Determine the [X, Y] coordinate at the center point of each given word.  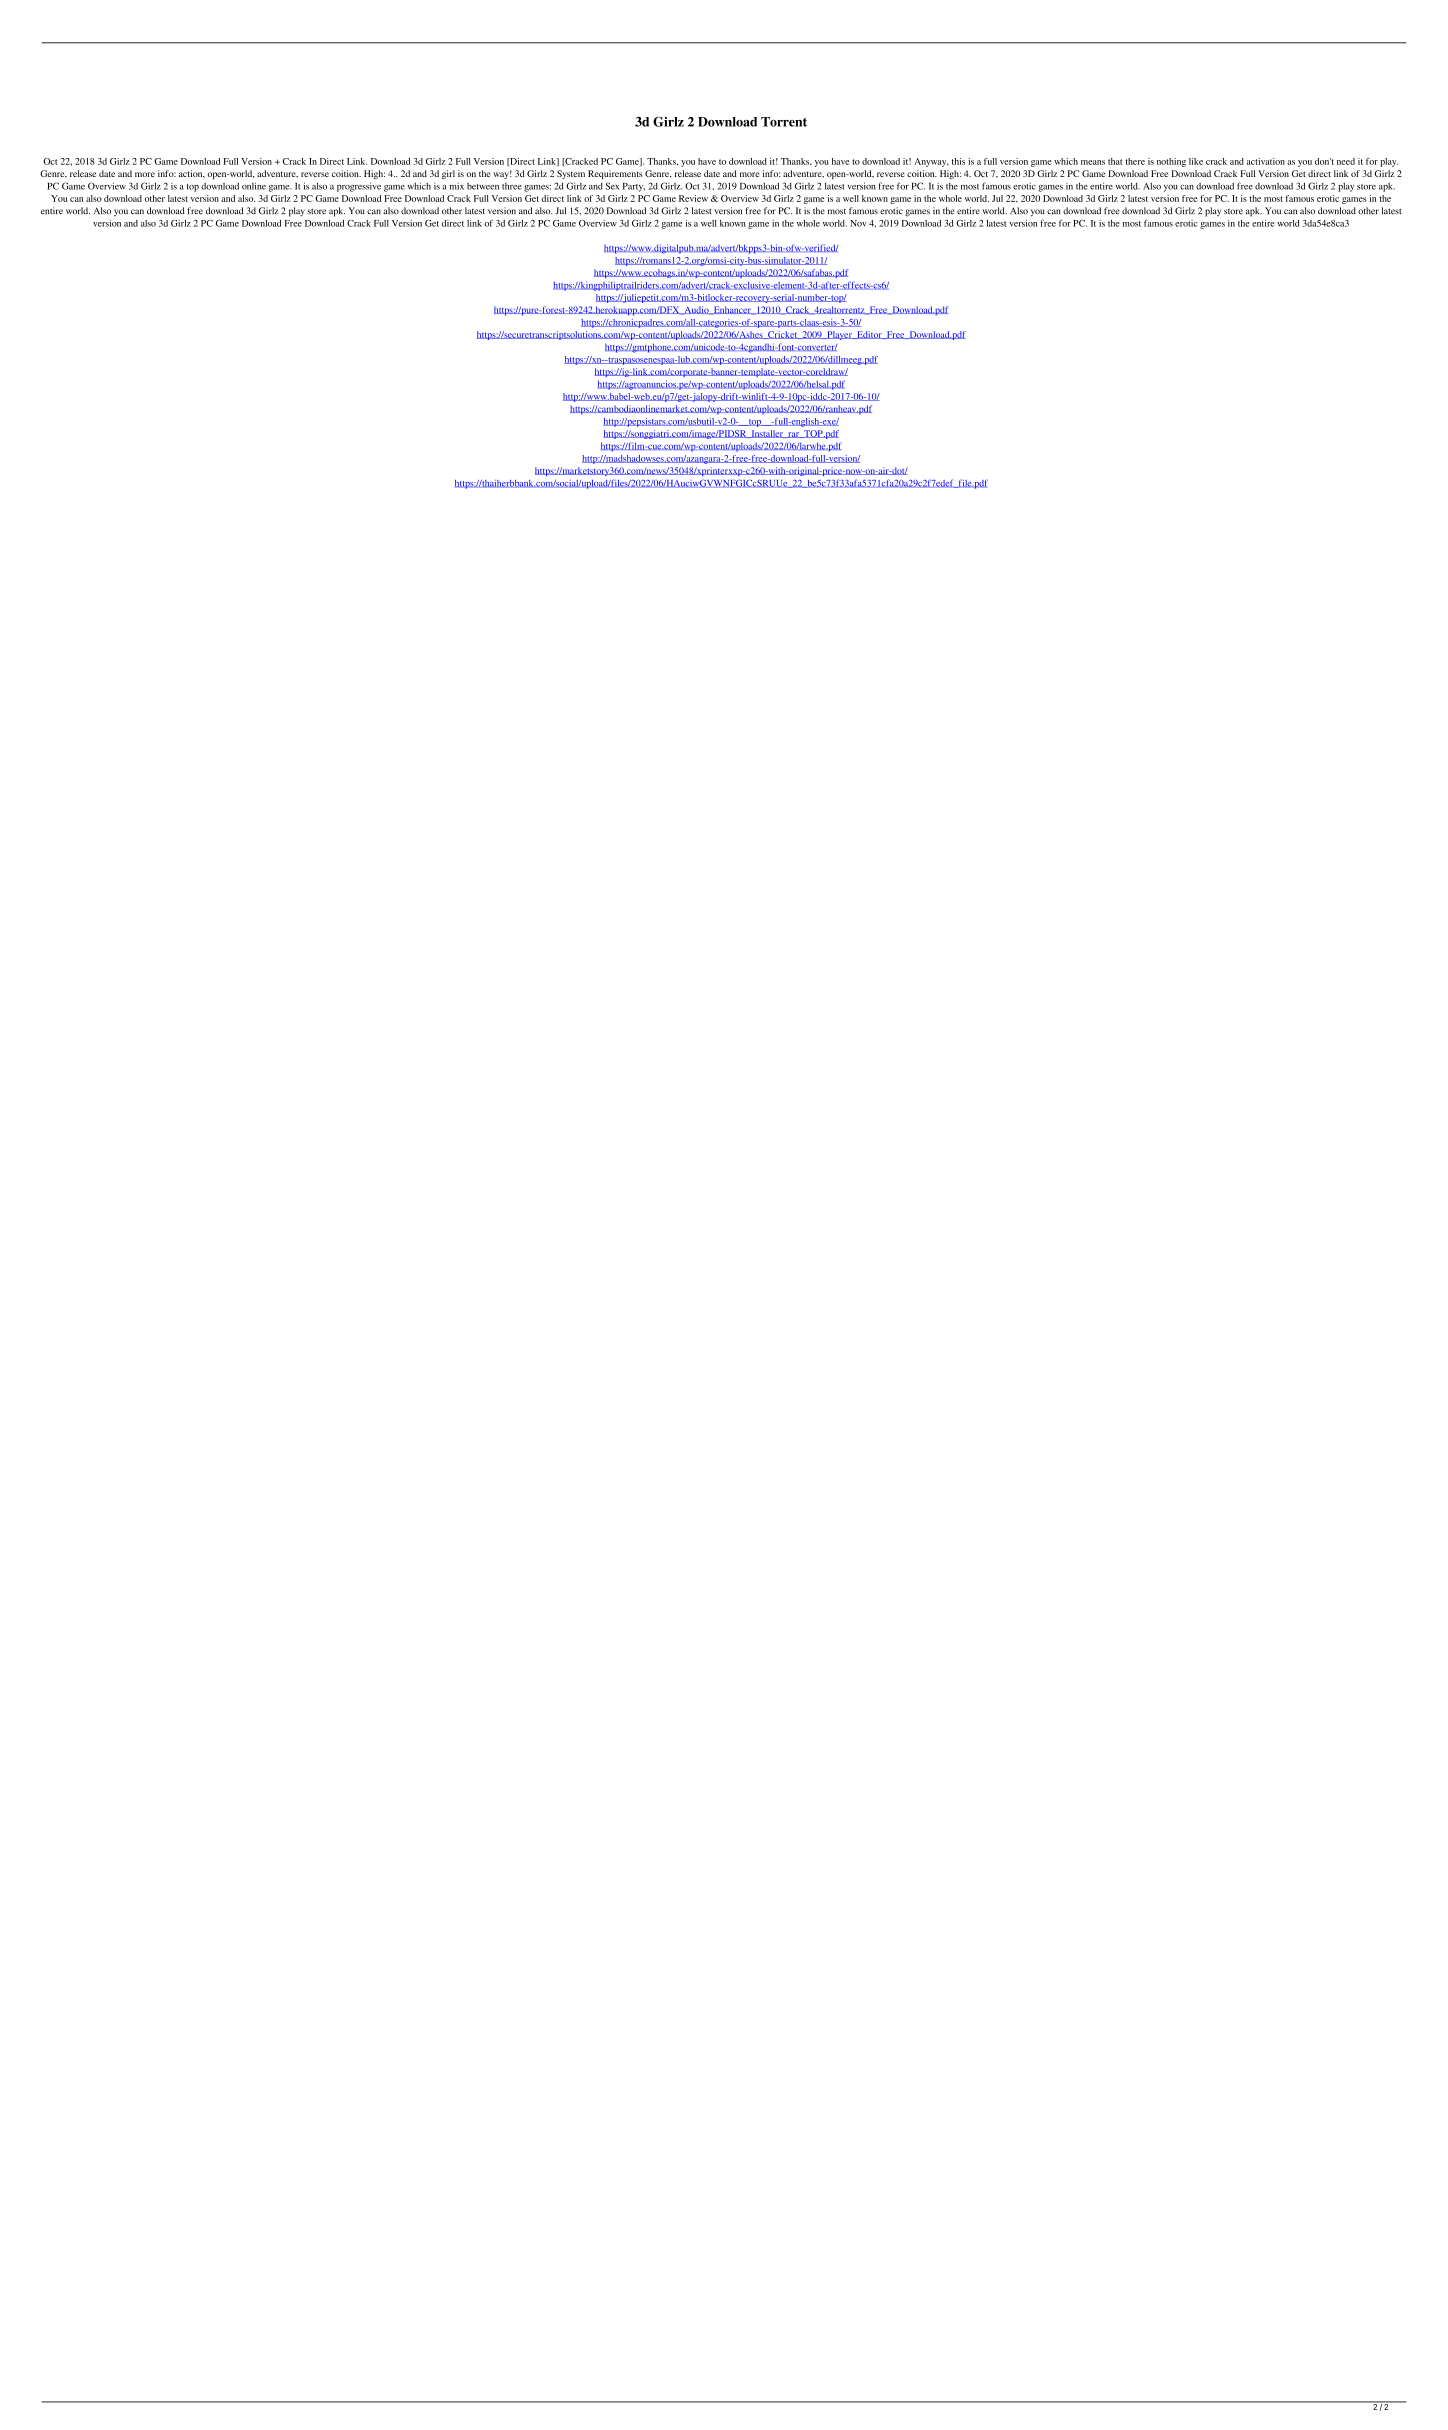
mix [457, 186]
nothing [1171, 162]
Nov [858, 223]
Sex [612, 186]
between [483, 186]
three [512, 186]
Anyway [931, 162]
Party [634, 187]
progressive [359, 187]
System [571, 174]
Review [693, 198]
